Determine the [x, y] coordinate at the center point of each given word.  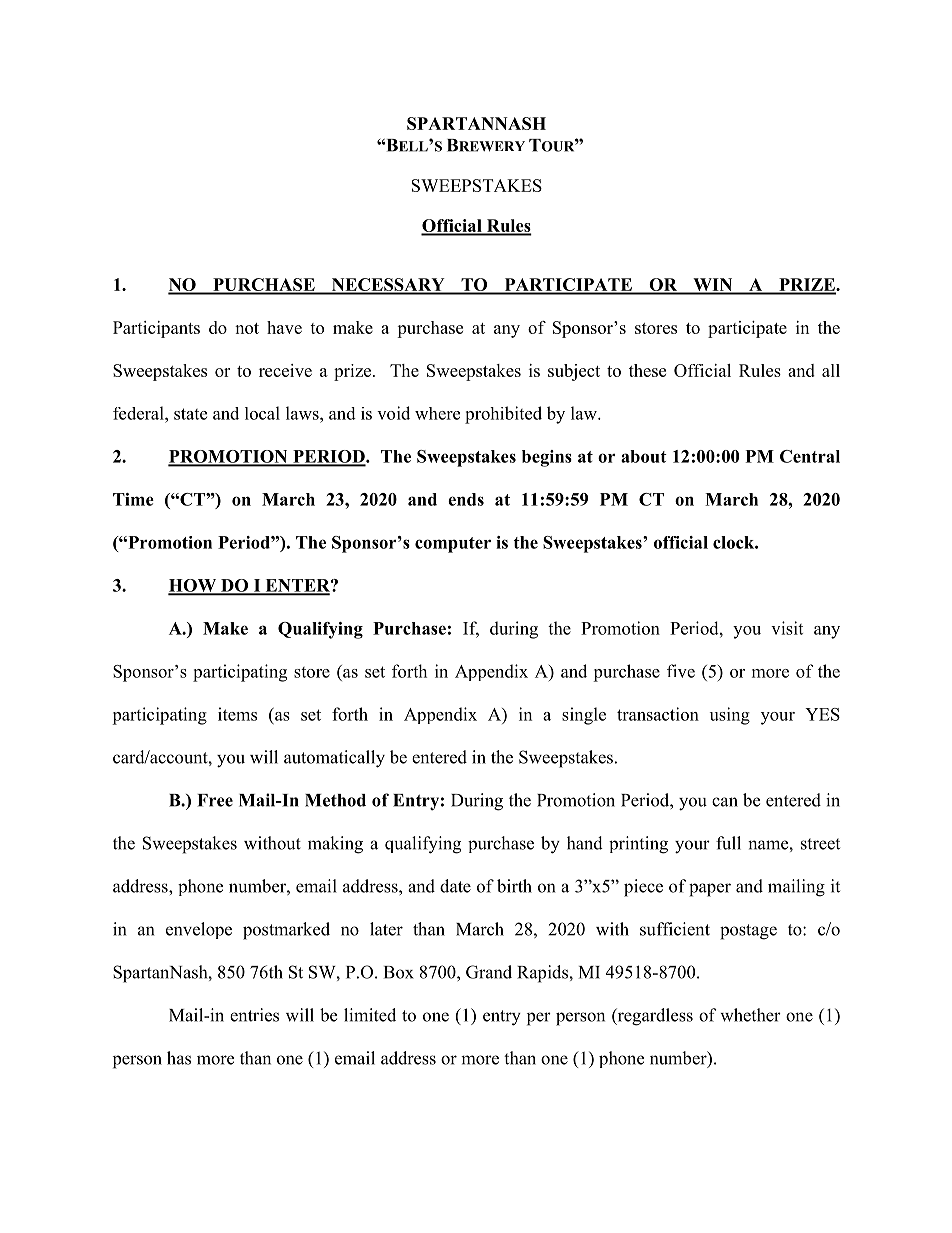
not [247, 328]
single [584, 716]
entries [254, 1015]
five [681, 671]
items [237, 714]
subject [574, 372]
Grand [489, 972]
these [647, 370]
